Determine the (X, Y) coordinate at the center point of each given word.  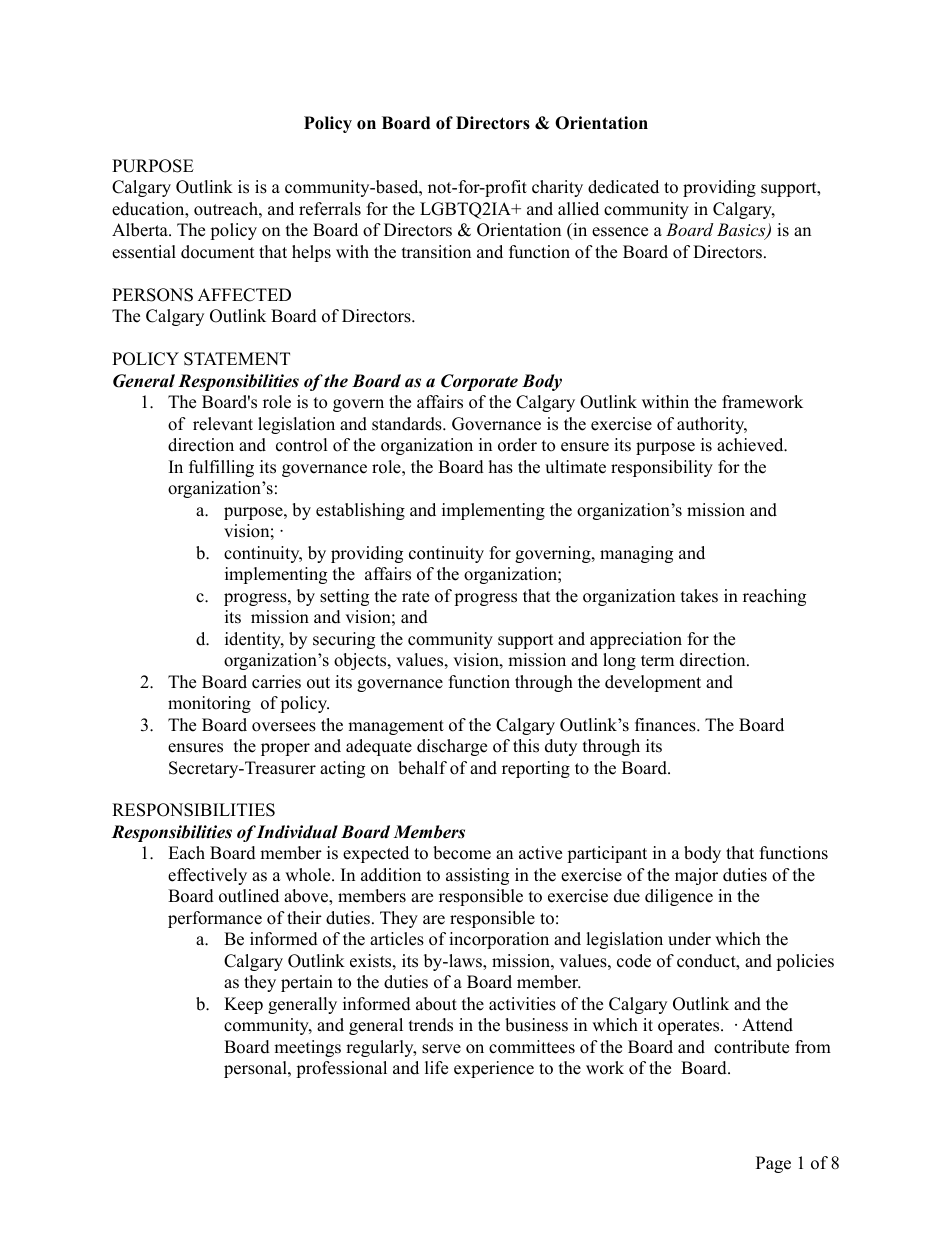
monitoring (209, 704)
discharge (452, 747)
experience (494, 1069)
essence (620, 232)
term (657, 661)
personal (256, 1069)
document (218, 252)
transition (436, 252)
